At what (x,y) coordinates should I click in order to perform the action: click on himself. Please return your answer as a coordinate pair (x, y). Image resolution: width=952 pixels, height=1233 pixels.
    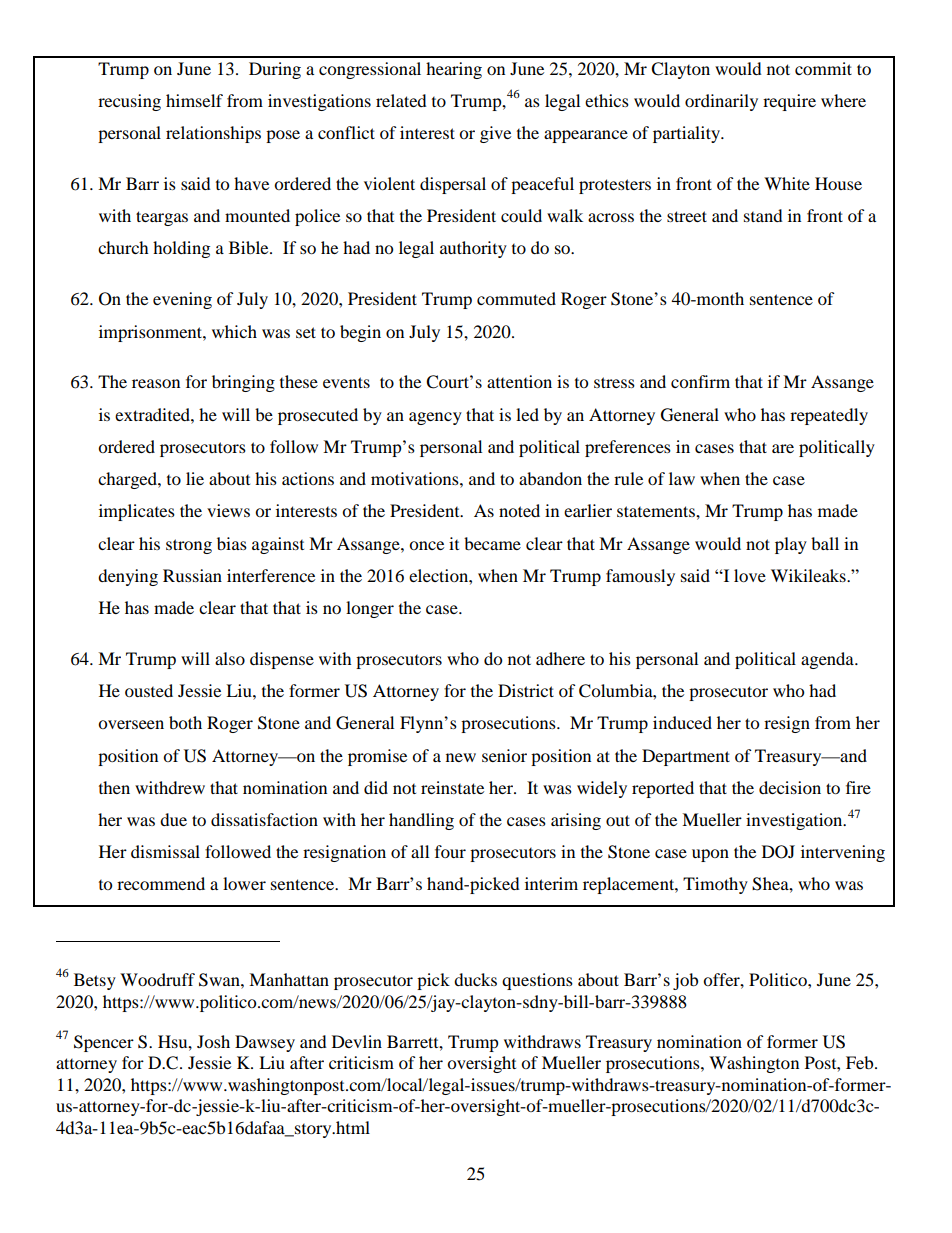
    Looking at the image, I should click on (194, 100).
